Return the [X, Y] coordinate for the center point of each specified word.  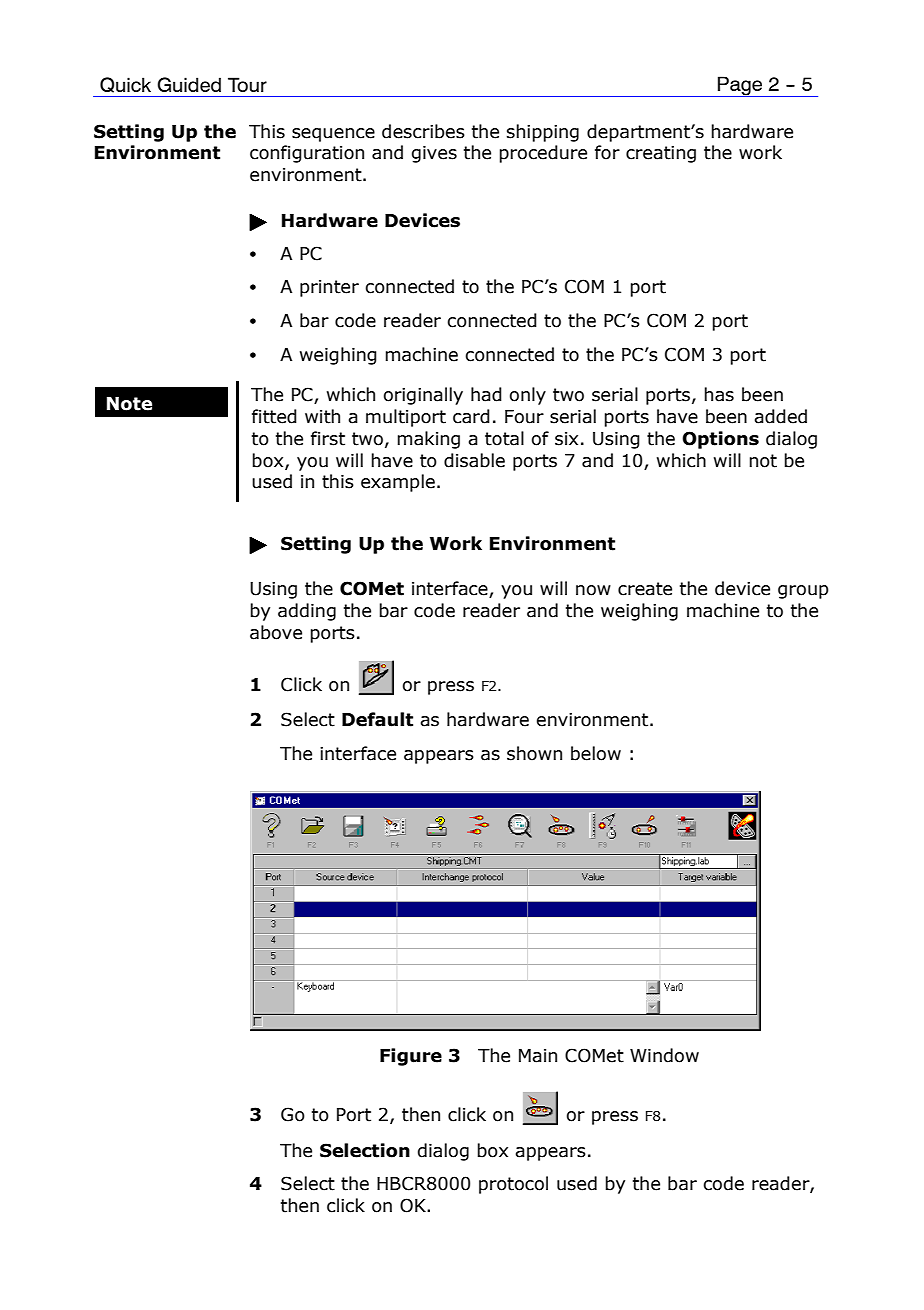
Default [377, 719]
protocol [513, 1185]
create [645, 589]
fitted [274, 416]
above [276, 632]
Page [740, 86]
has [719, 394]
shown [534, 753]
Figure [411, 1057]
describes [423, 131]
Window [664, 1055]
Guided [189, 84]
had [486, 394]
